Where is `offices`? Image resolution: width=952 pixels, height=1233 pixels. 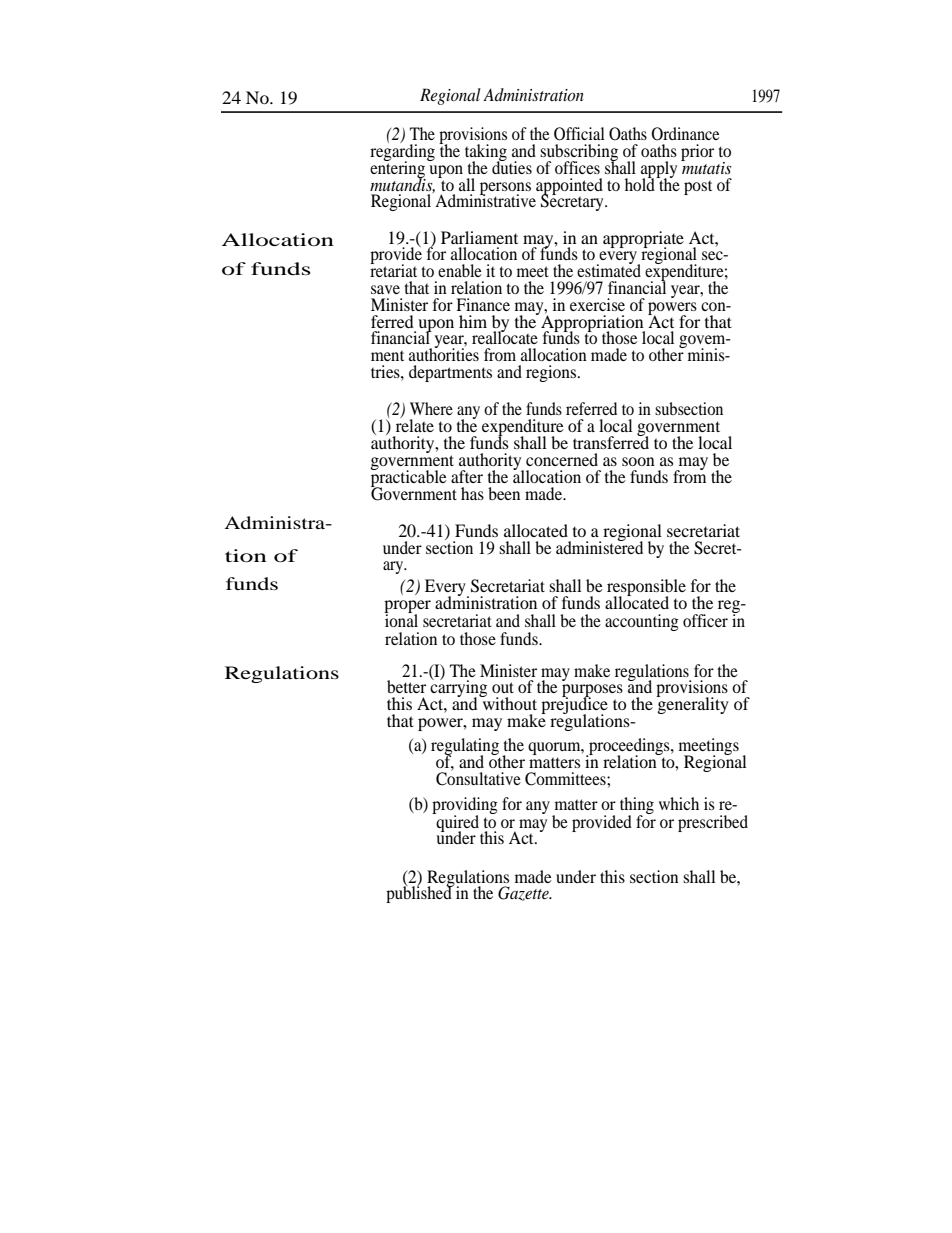 offices is located at coordinates (577, 167).
